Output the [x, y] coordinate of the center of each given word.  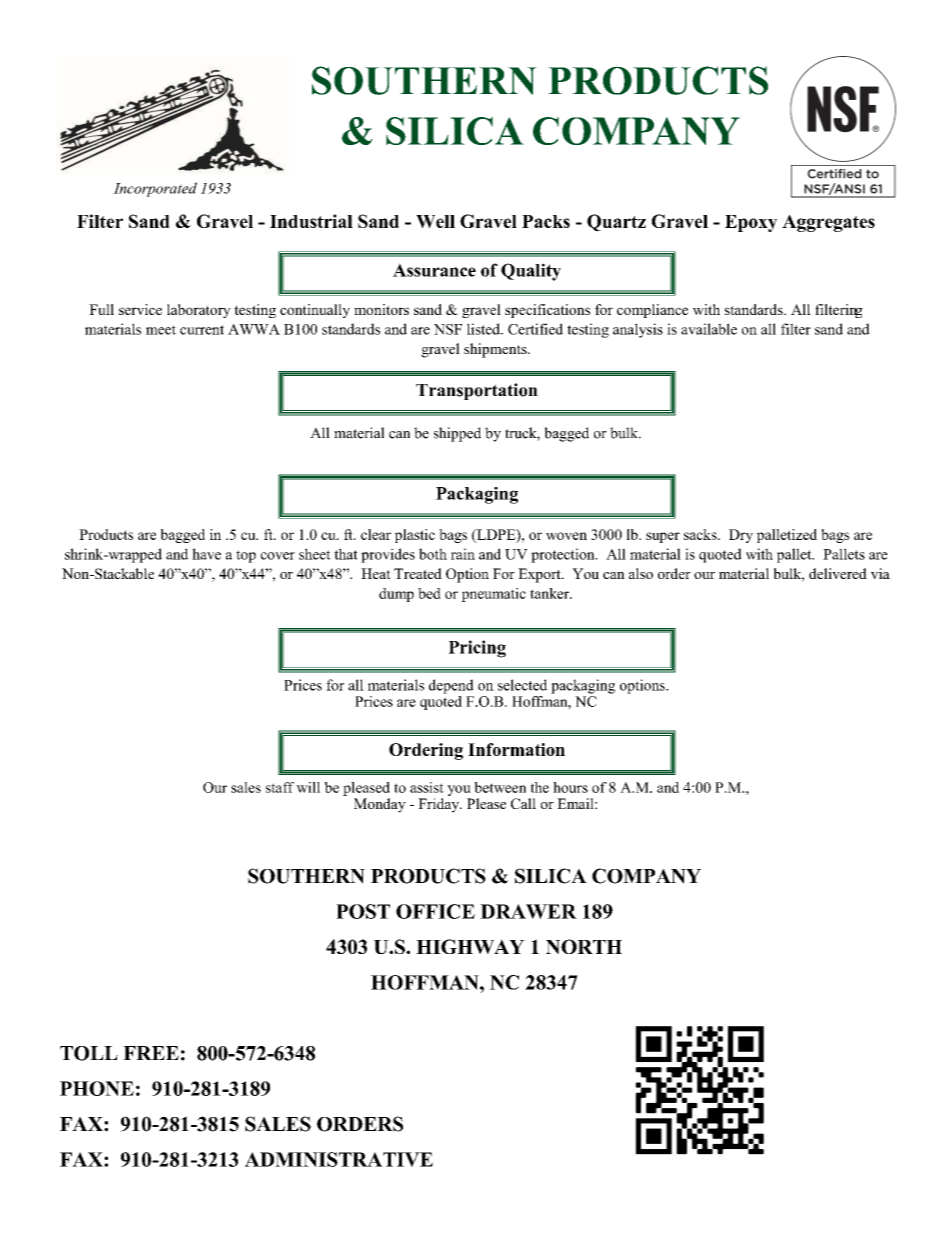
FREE [151, 1053]
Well [435, 221]
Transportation [477, 391]
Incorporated [155, 189]
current [202, 330]
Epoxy [751, 223]
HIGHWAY [470, 946]
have [206, 554]
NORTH [584, 946]
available [709, 329]
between [500, 787]
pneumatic [493, 595]
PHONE [97, 1088]
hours [570, 787]
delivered [838, 573]
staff [280, 787]
